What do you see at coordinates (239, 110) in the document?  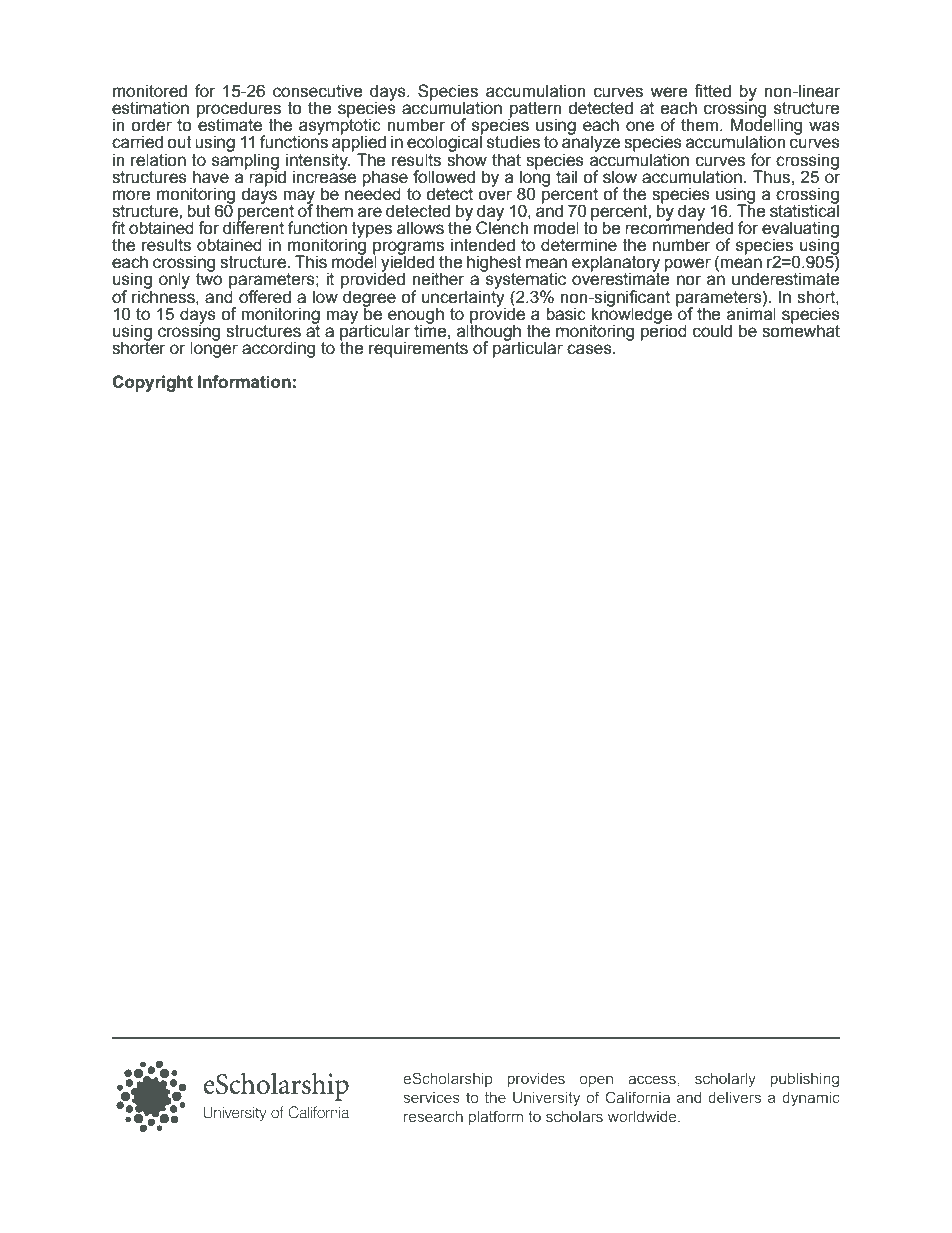 I see `procedures` at bounding box center [239, 110].
